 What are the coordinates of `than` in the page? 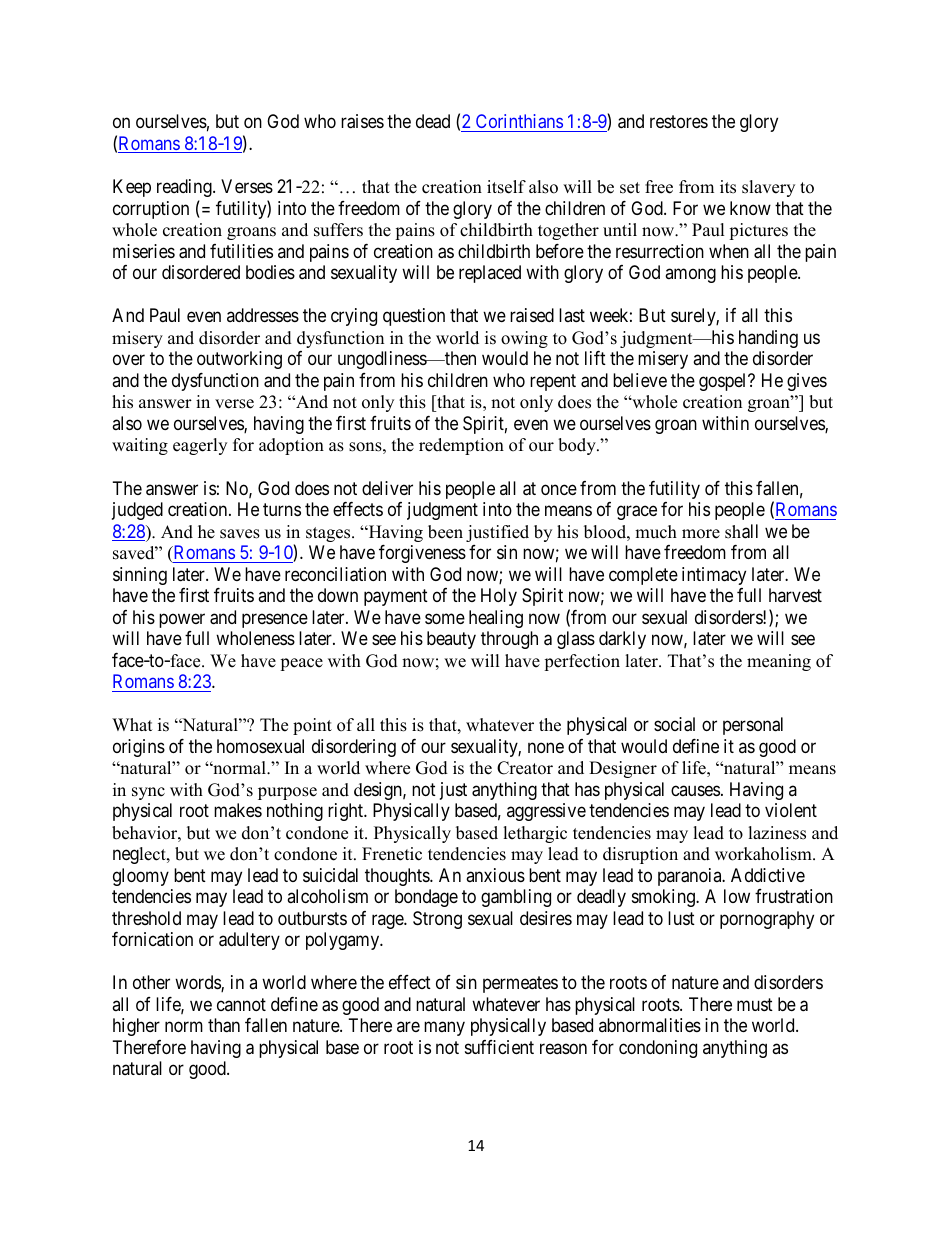 It's located at (224, 1025).
